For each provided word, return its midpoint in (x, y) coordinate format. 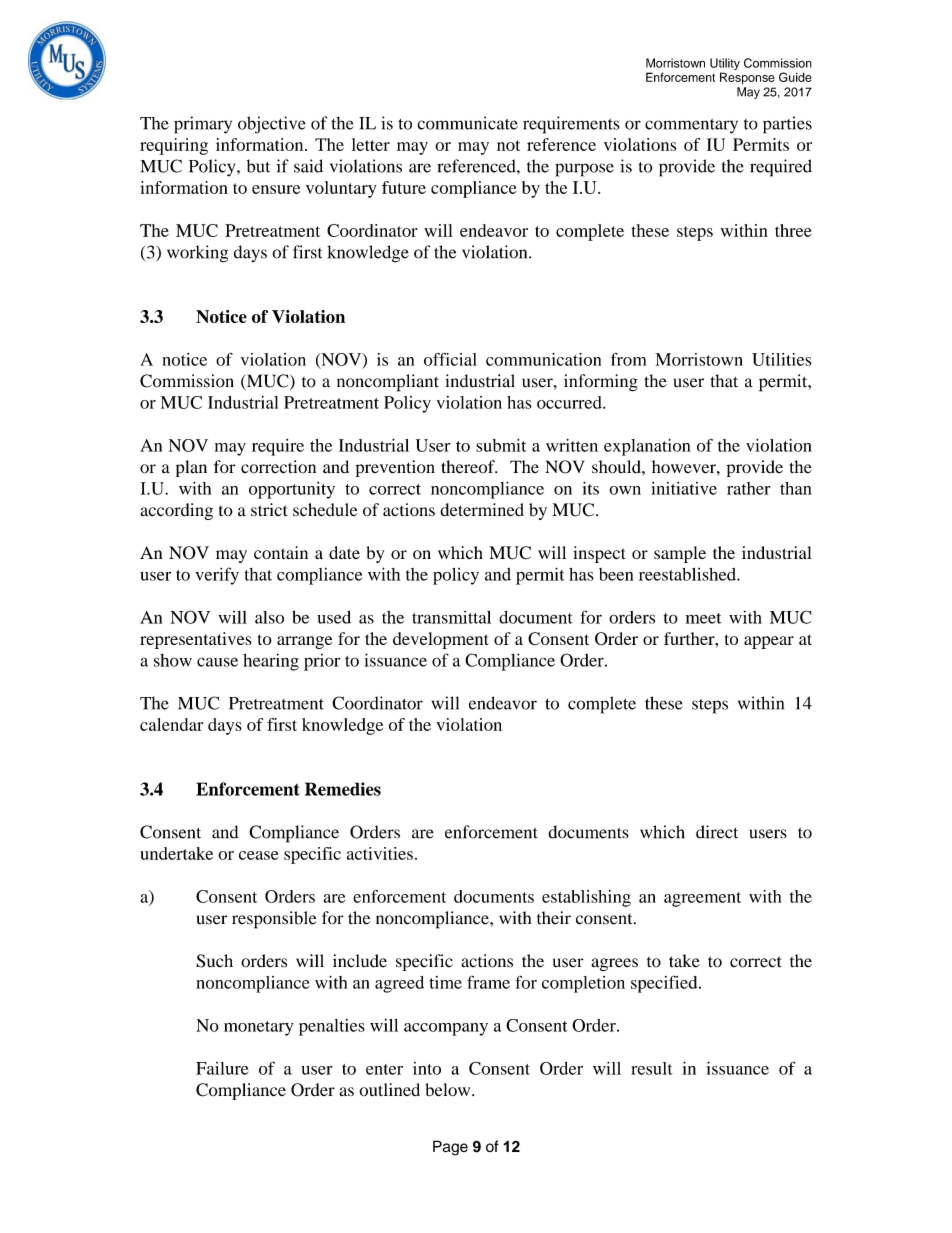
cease (258, 855)
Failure (222, 1068)
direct (717, 832)
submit (501, 445)
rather (749, 488)
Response (747, 78)
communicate (467, 123)
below (449, 1090)
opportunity (292, 490)
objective (272, 125)
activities (380, 853)
